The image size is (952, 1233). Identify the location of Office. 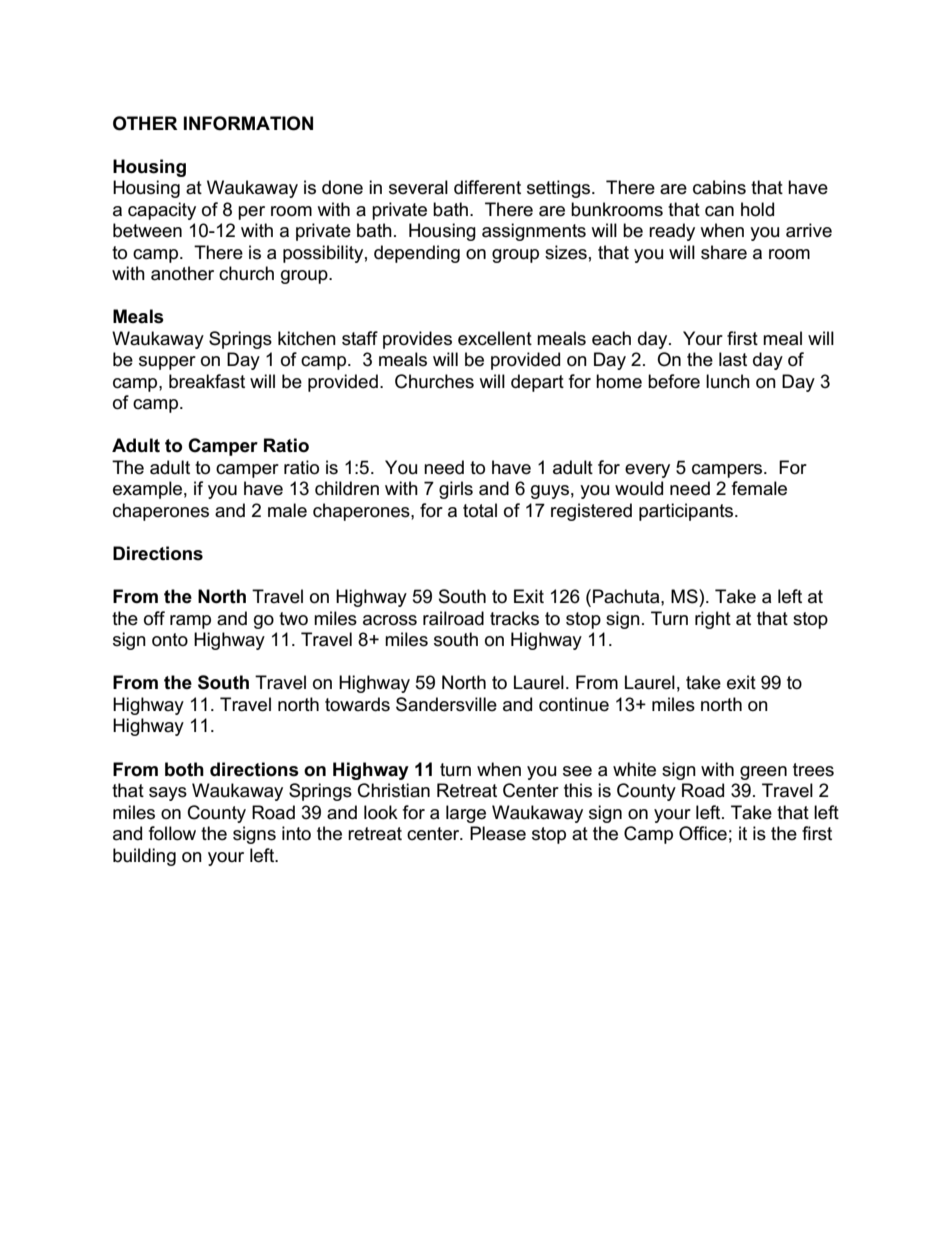
(703, 833).
